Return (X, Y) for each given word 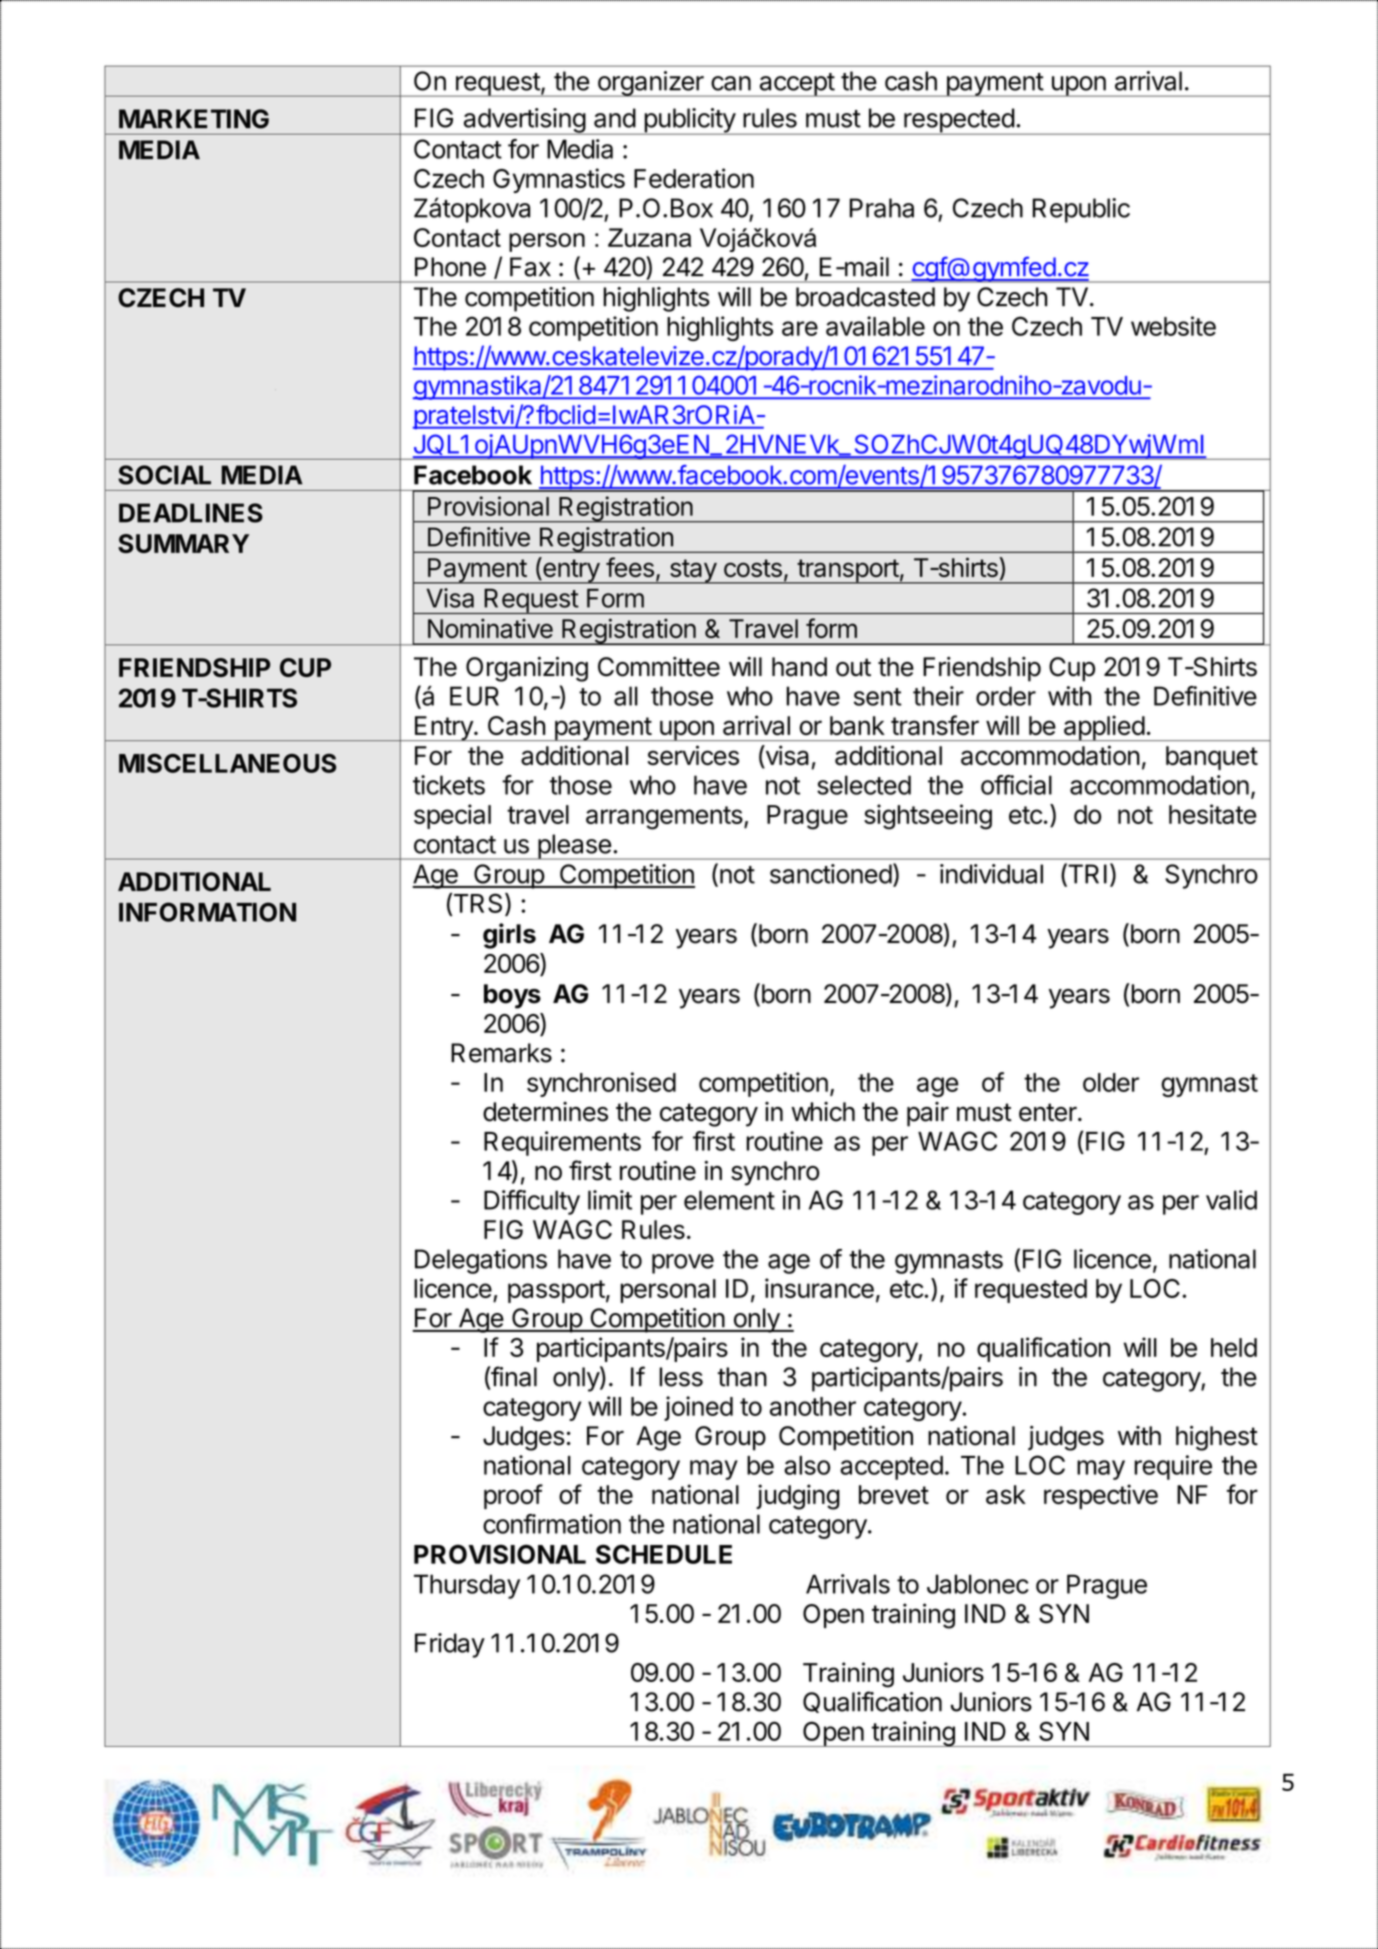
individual (991, 874)
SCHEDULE (664, 1554)
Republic (1081, 210)
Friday (450, 1645)
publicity (689, 121)
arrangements (664, 818)
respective (1101, 1496)
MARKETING (194, 119)
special (452, 816)
